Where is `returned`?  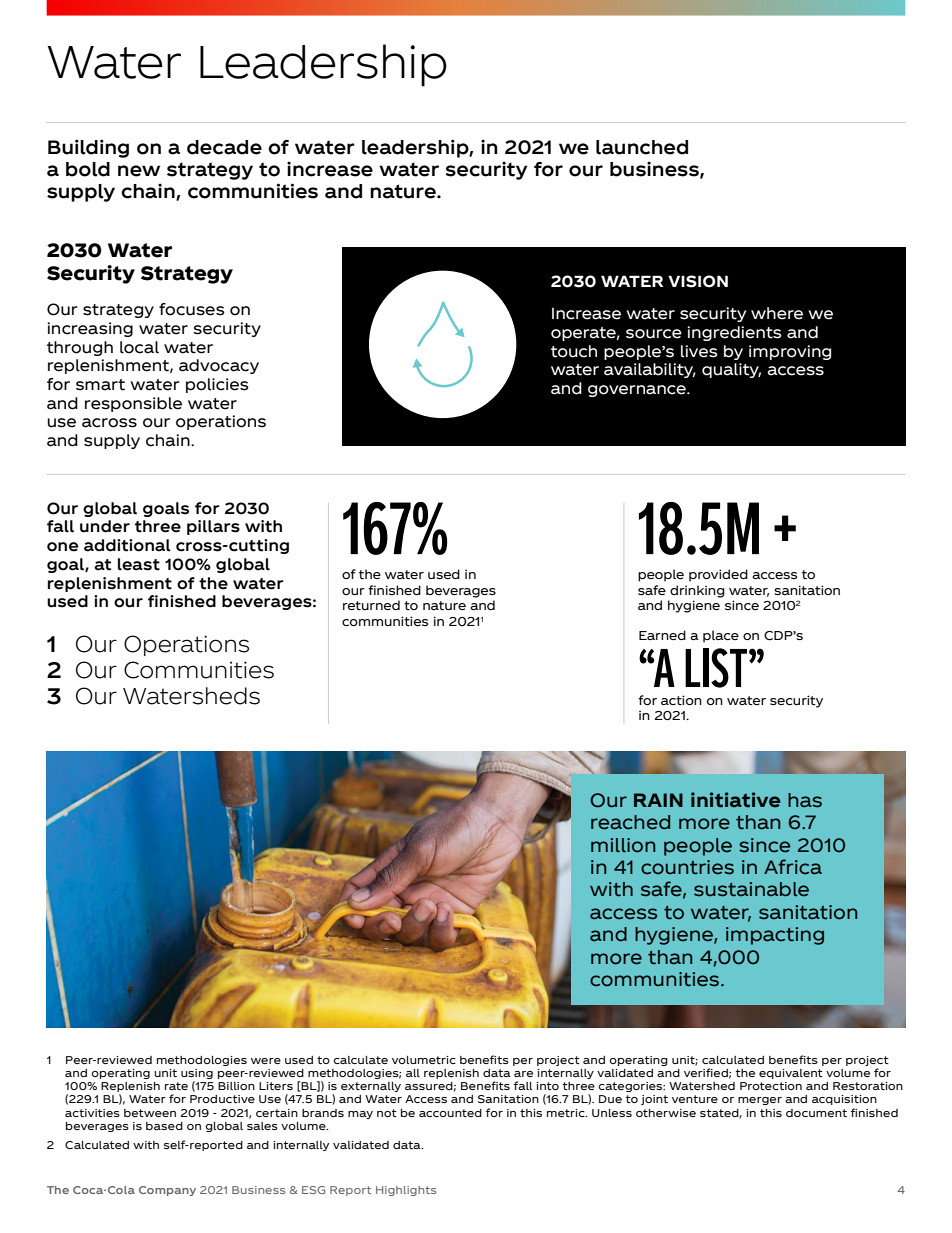
returned is located at coordinates (371, 605).
